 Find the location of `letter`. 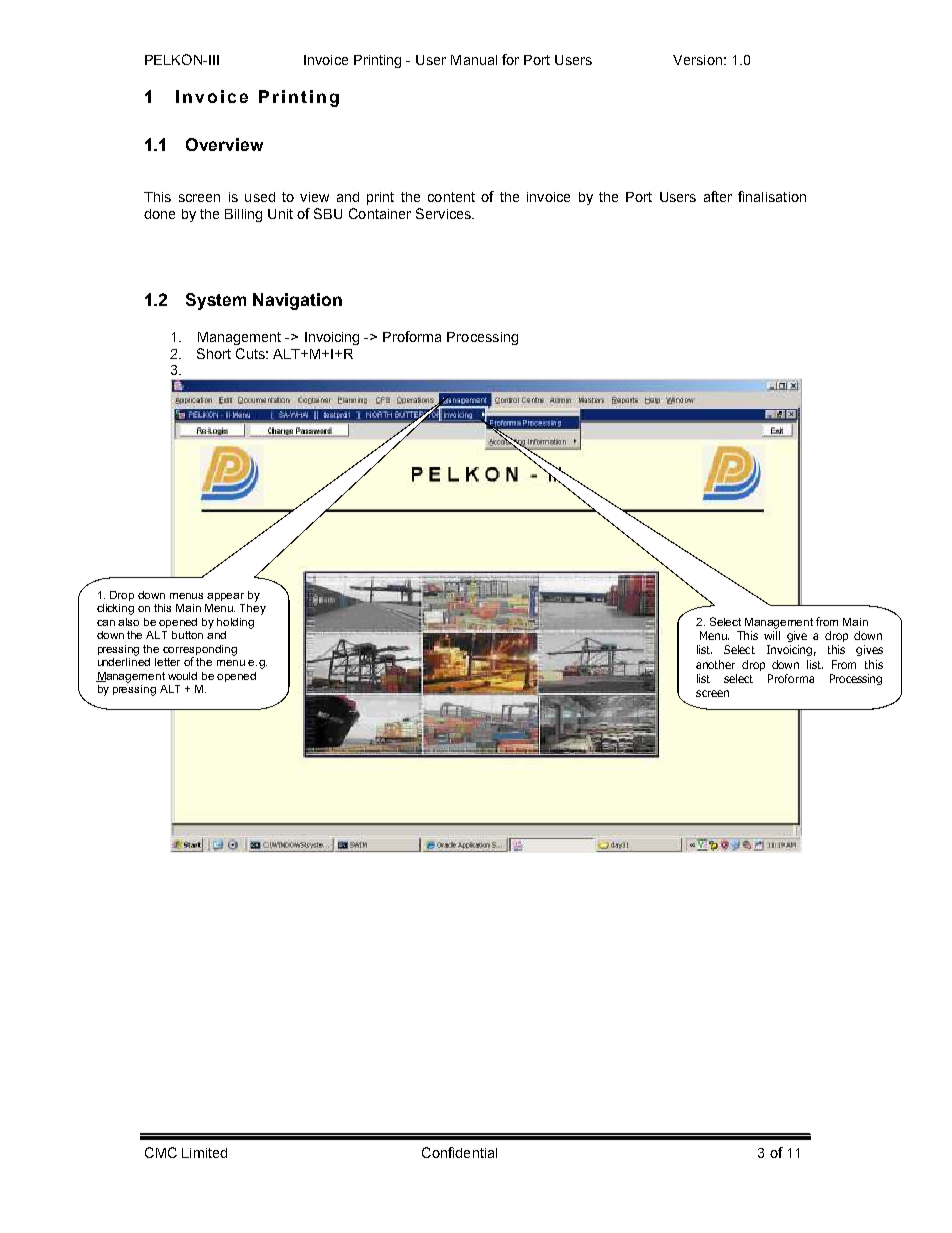

letter is located at coordinates (167, 662).
